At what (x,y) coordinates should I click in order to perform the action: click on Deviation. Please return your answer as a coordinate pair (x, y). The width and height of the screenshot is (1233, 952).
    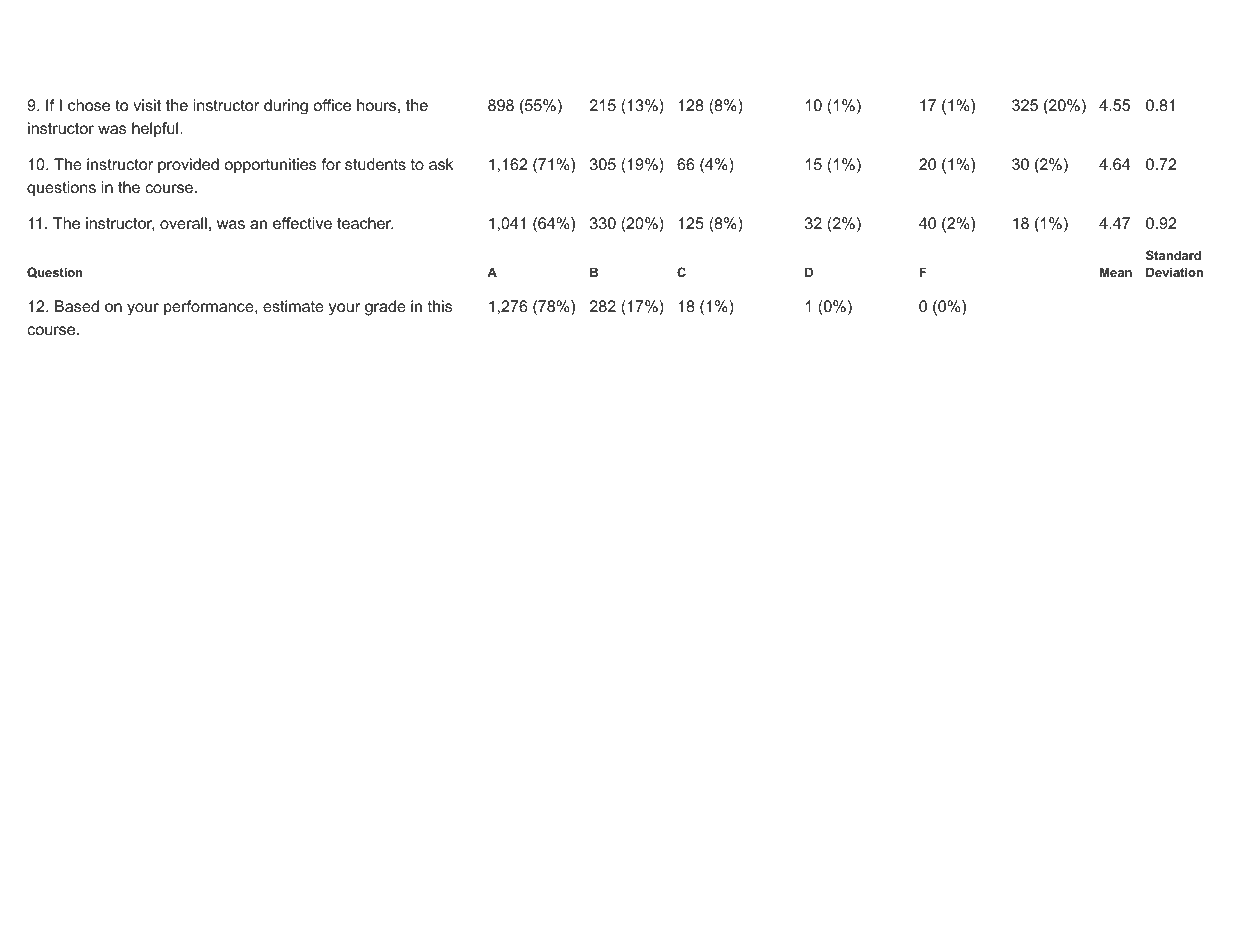
    Looking at the image, I should click on (1174, 272).
